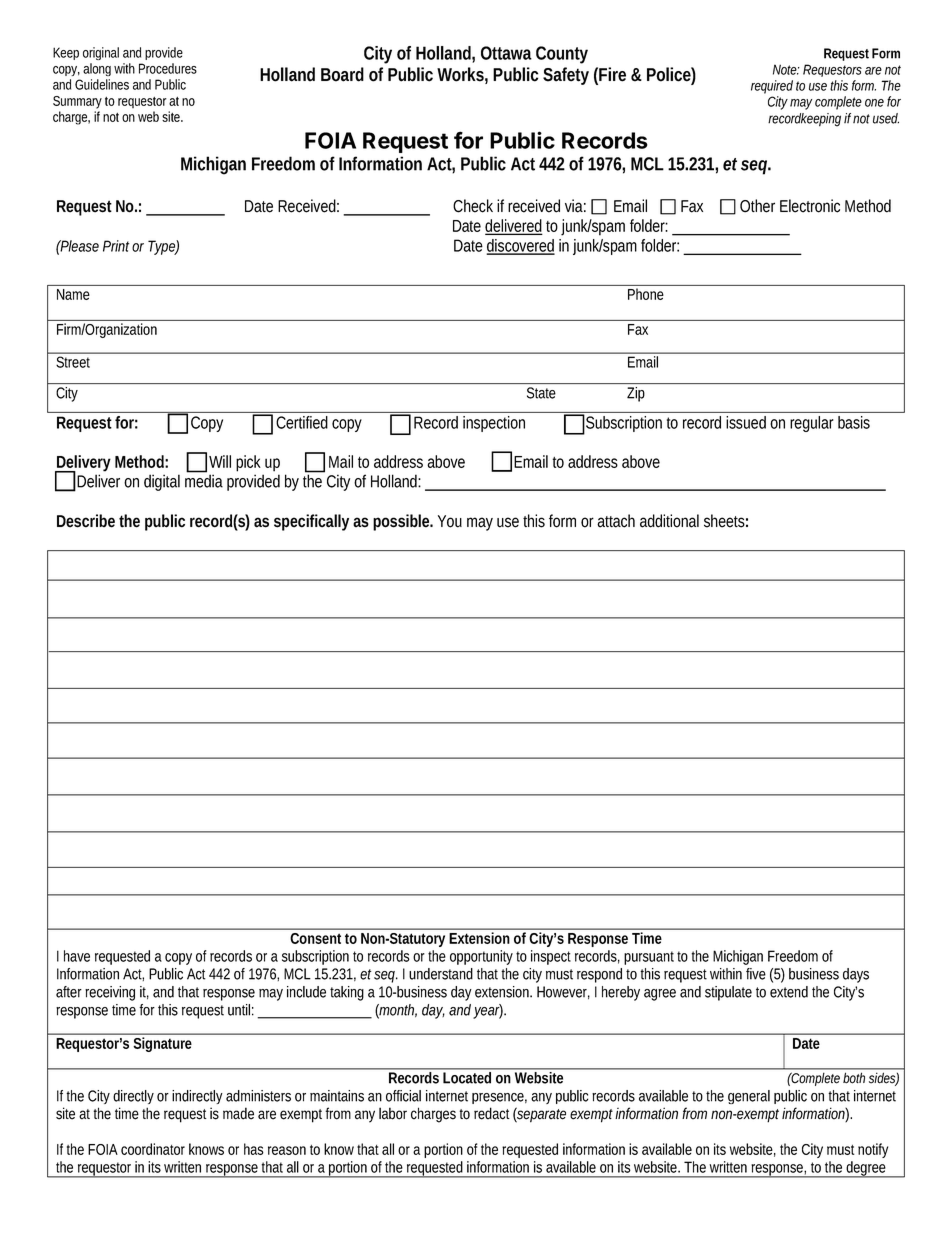  I want to click on have, so click(77, 956).
